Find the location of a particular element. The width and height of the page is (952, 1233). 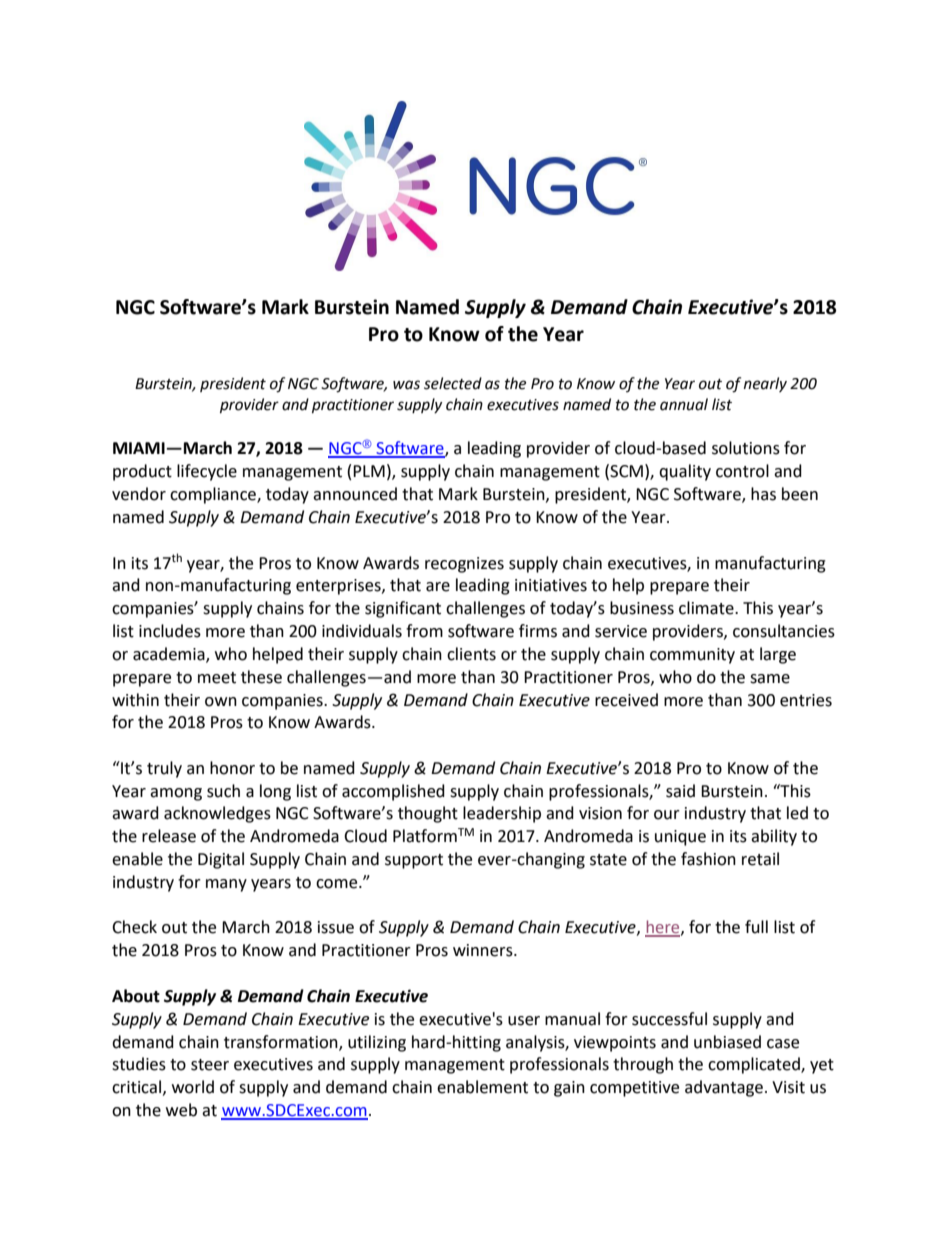

selected is located at coordinates (453, 383).
